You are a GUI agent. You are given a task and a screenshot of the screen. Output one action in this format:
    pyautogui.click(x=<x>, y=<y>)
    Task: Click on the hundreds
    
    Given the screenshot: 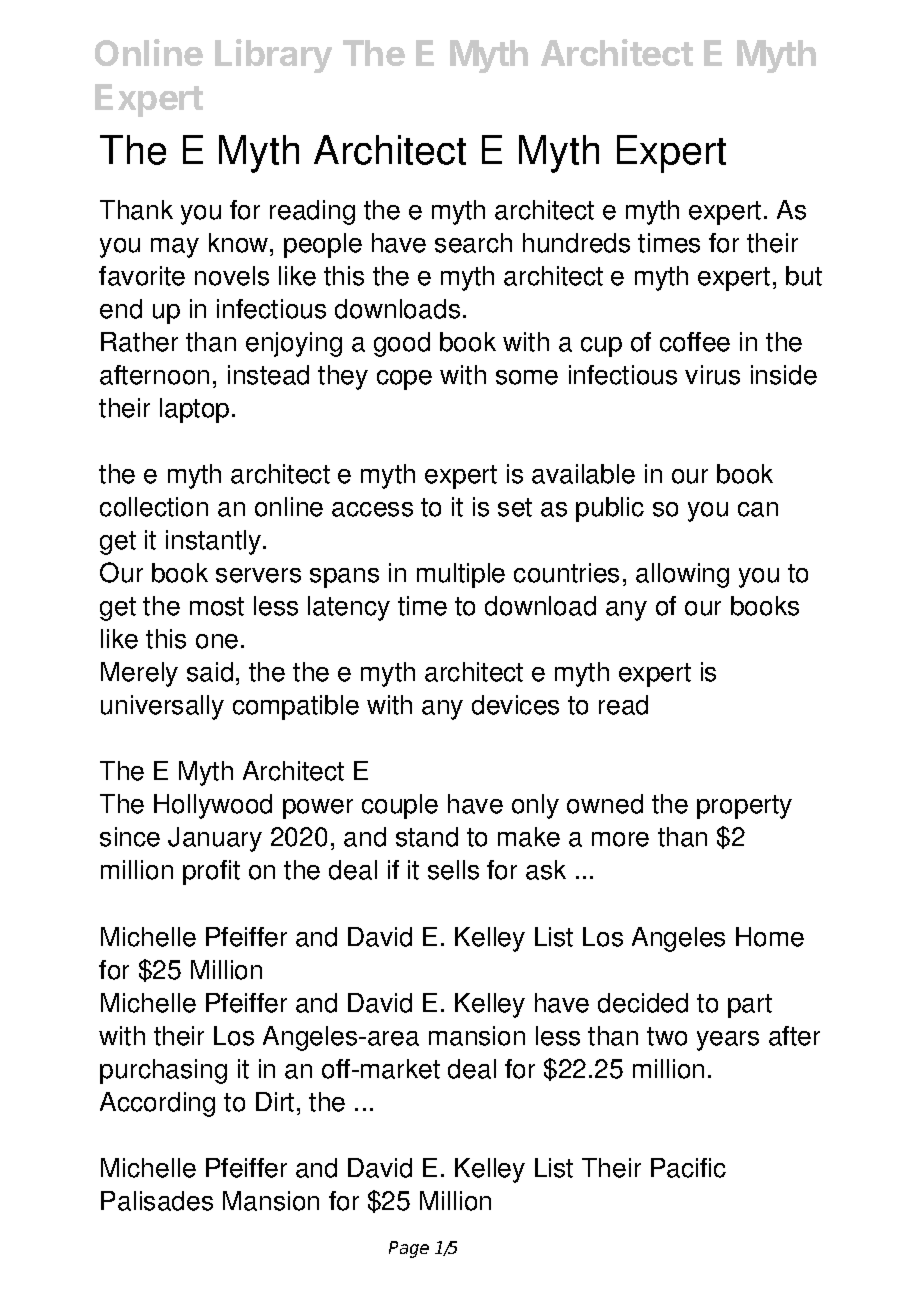 What is the action you would take?
    pyautogui.click(x=576, y=243)
